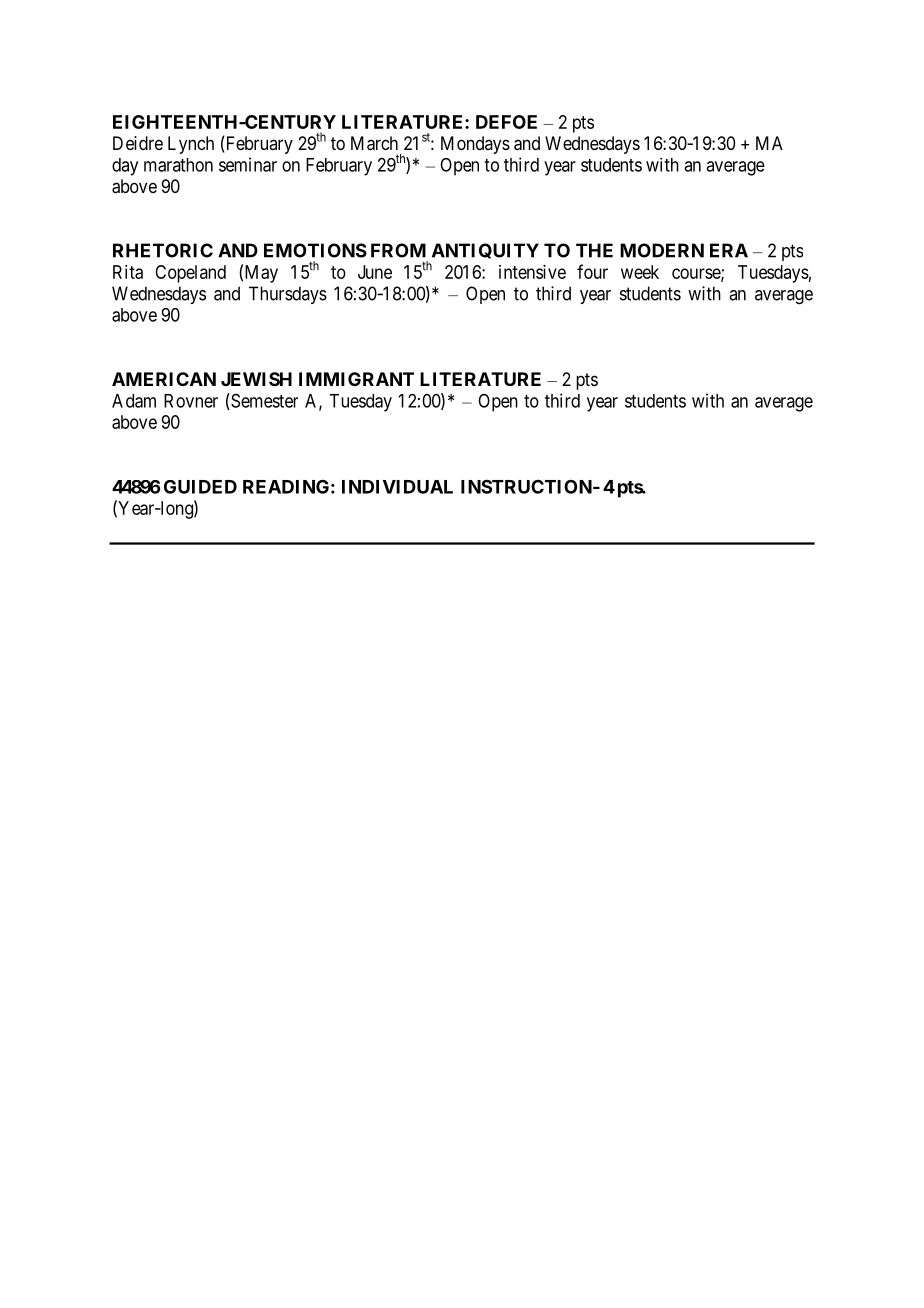 Image resolution: width=924 pixels, height=1308 pixels. I want to click on FROM, so click(398, 250).
